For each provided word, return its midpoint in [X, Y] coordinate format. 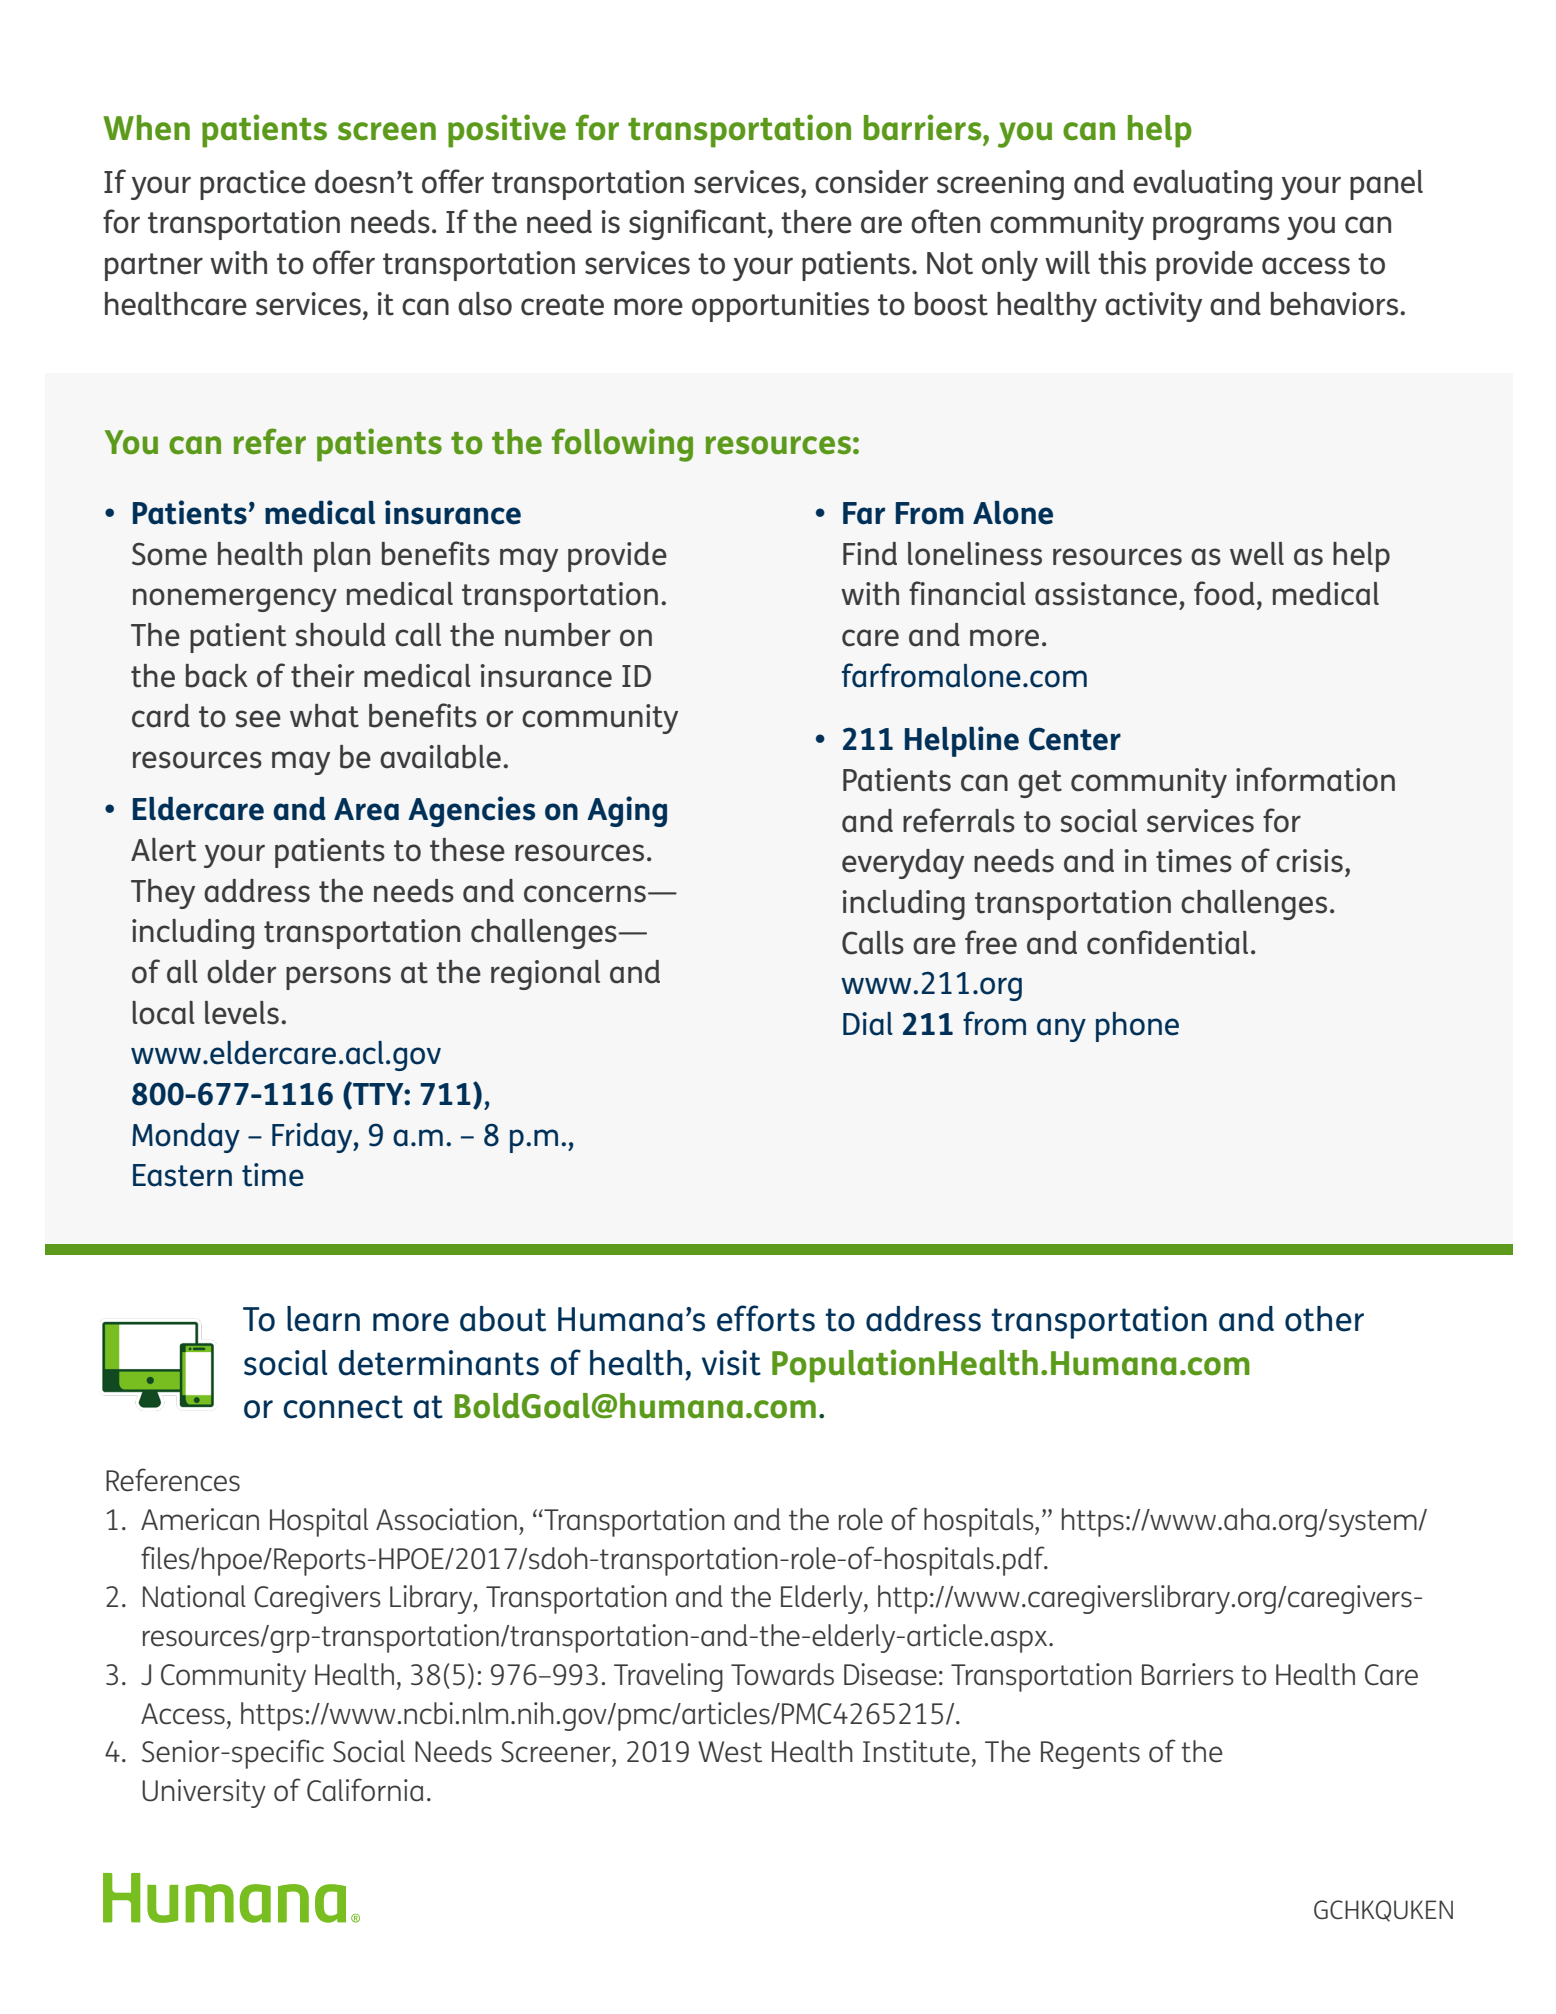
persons [338, 978]
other [1324, 1319]
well [1257, 554]
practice [253, 185]
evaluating [1202, 185]
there [816, 222]
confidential [1167, 942]
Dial [868, 1024]
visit [731, 1363]
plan [342, 557]
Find [870, 554]
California [365, 1790]
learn [323, 1319]
